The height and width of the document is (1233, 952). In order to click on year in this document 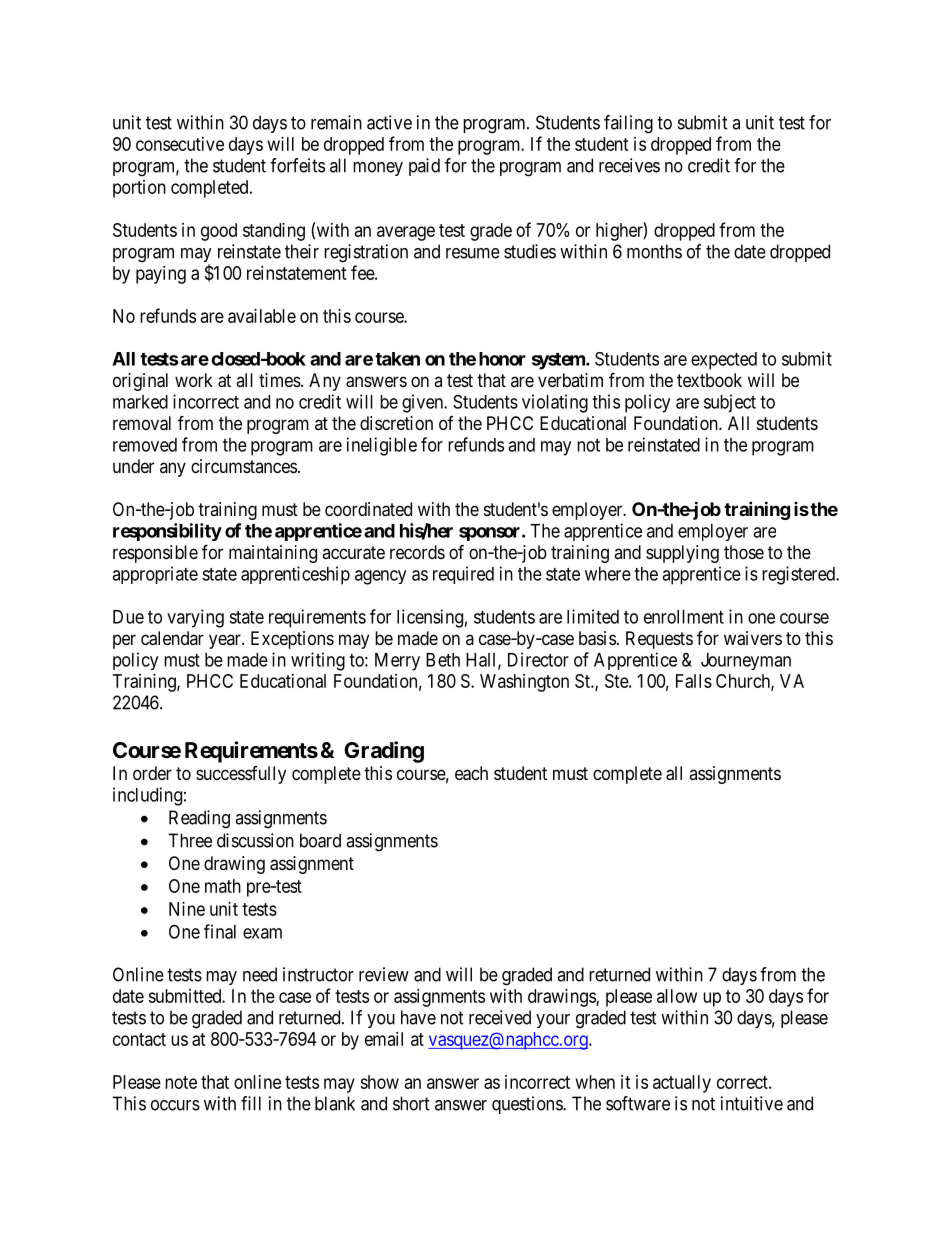, I will do `click(226, 641)`.
